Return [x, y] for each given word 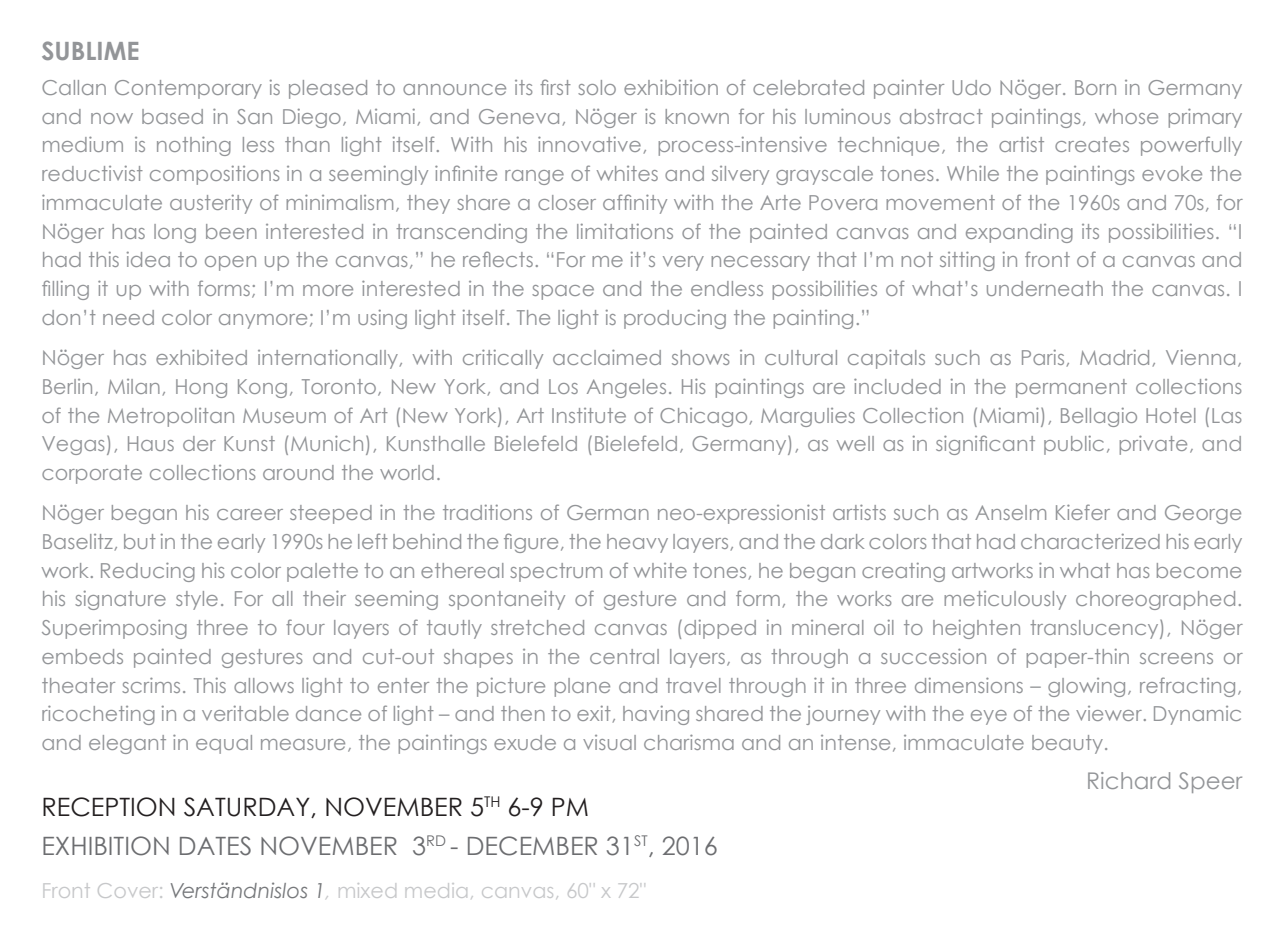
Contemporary [188, 89]
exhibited [201, 357]
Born [1095, 87]
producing [675, 319]
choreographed [1155, 600]
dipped [720, 629]
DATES [215, 846]
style [197, 600]
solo [597, 87]
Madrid [1114, 357]
